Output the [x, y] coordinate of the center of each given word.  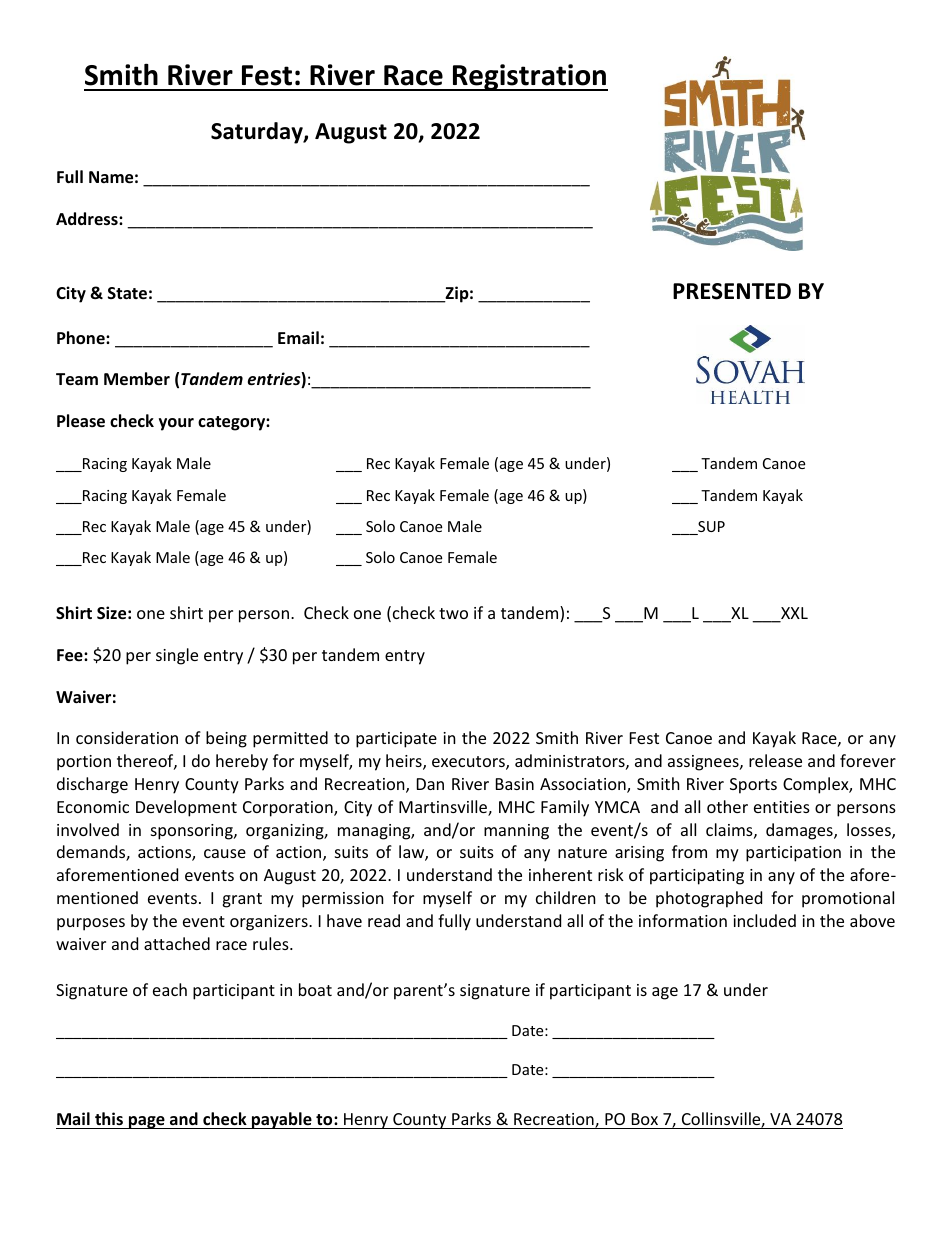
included [764, 920]
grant [242, 900]
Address [88, 219]
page [147, 1122]
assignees [704, 763]
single [177, 656]
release [775, 760]
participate [396, 740]
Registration [529, 77]
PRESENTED [732, 291]
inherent [560, 874]
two [453, 613]
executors [469, 763]
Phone [82, 338]
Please [81, 421]
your [176, 424]
